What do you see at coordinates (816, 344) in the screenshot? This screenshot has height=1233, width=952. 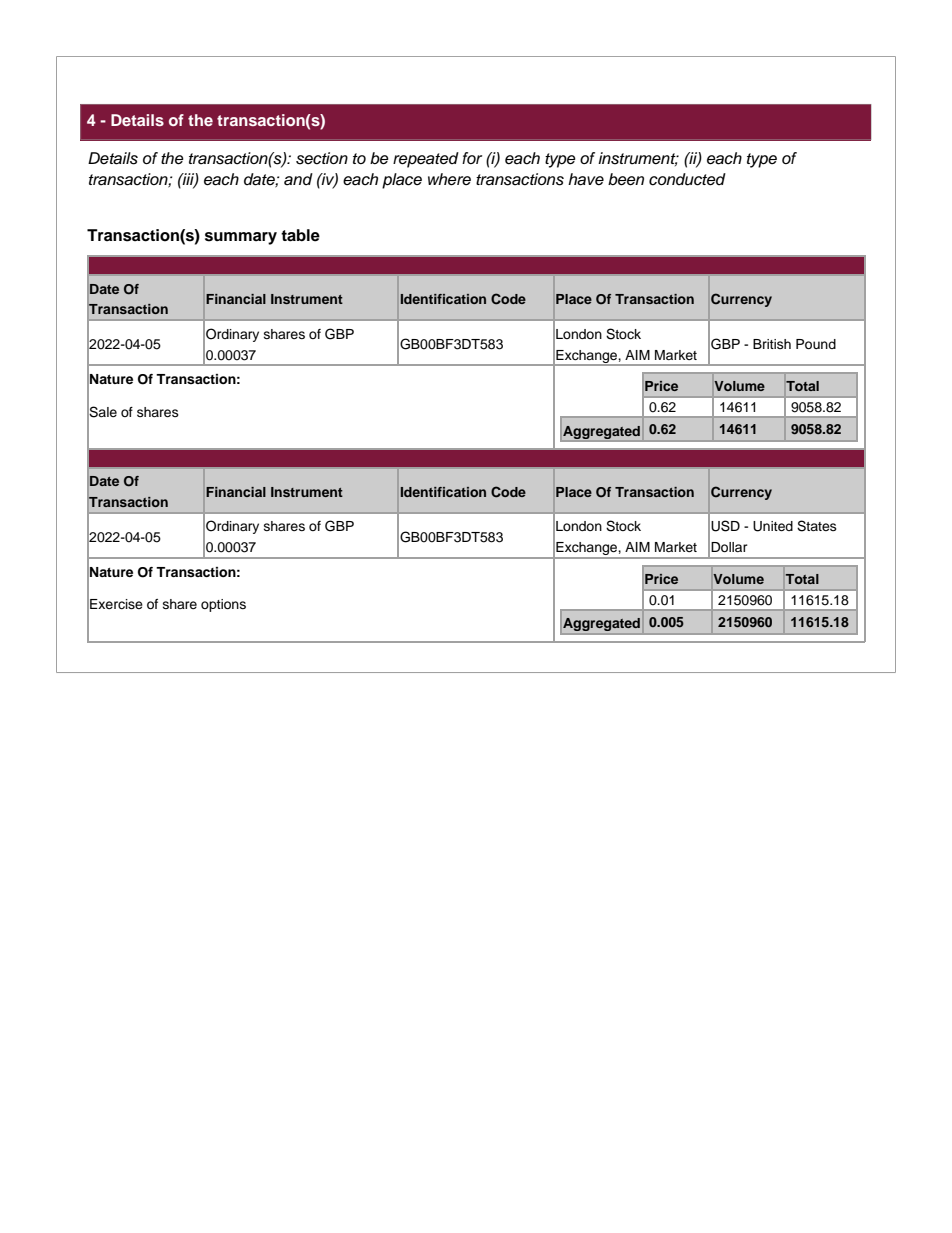 I see `Pound` at bounding box center [816, 344].
